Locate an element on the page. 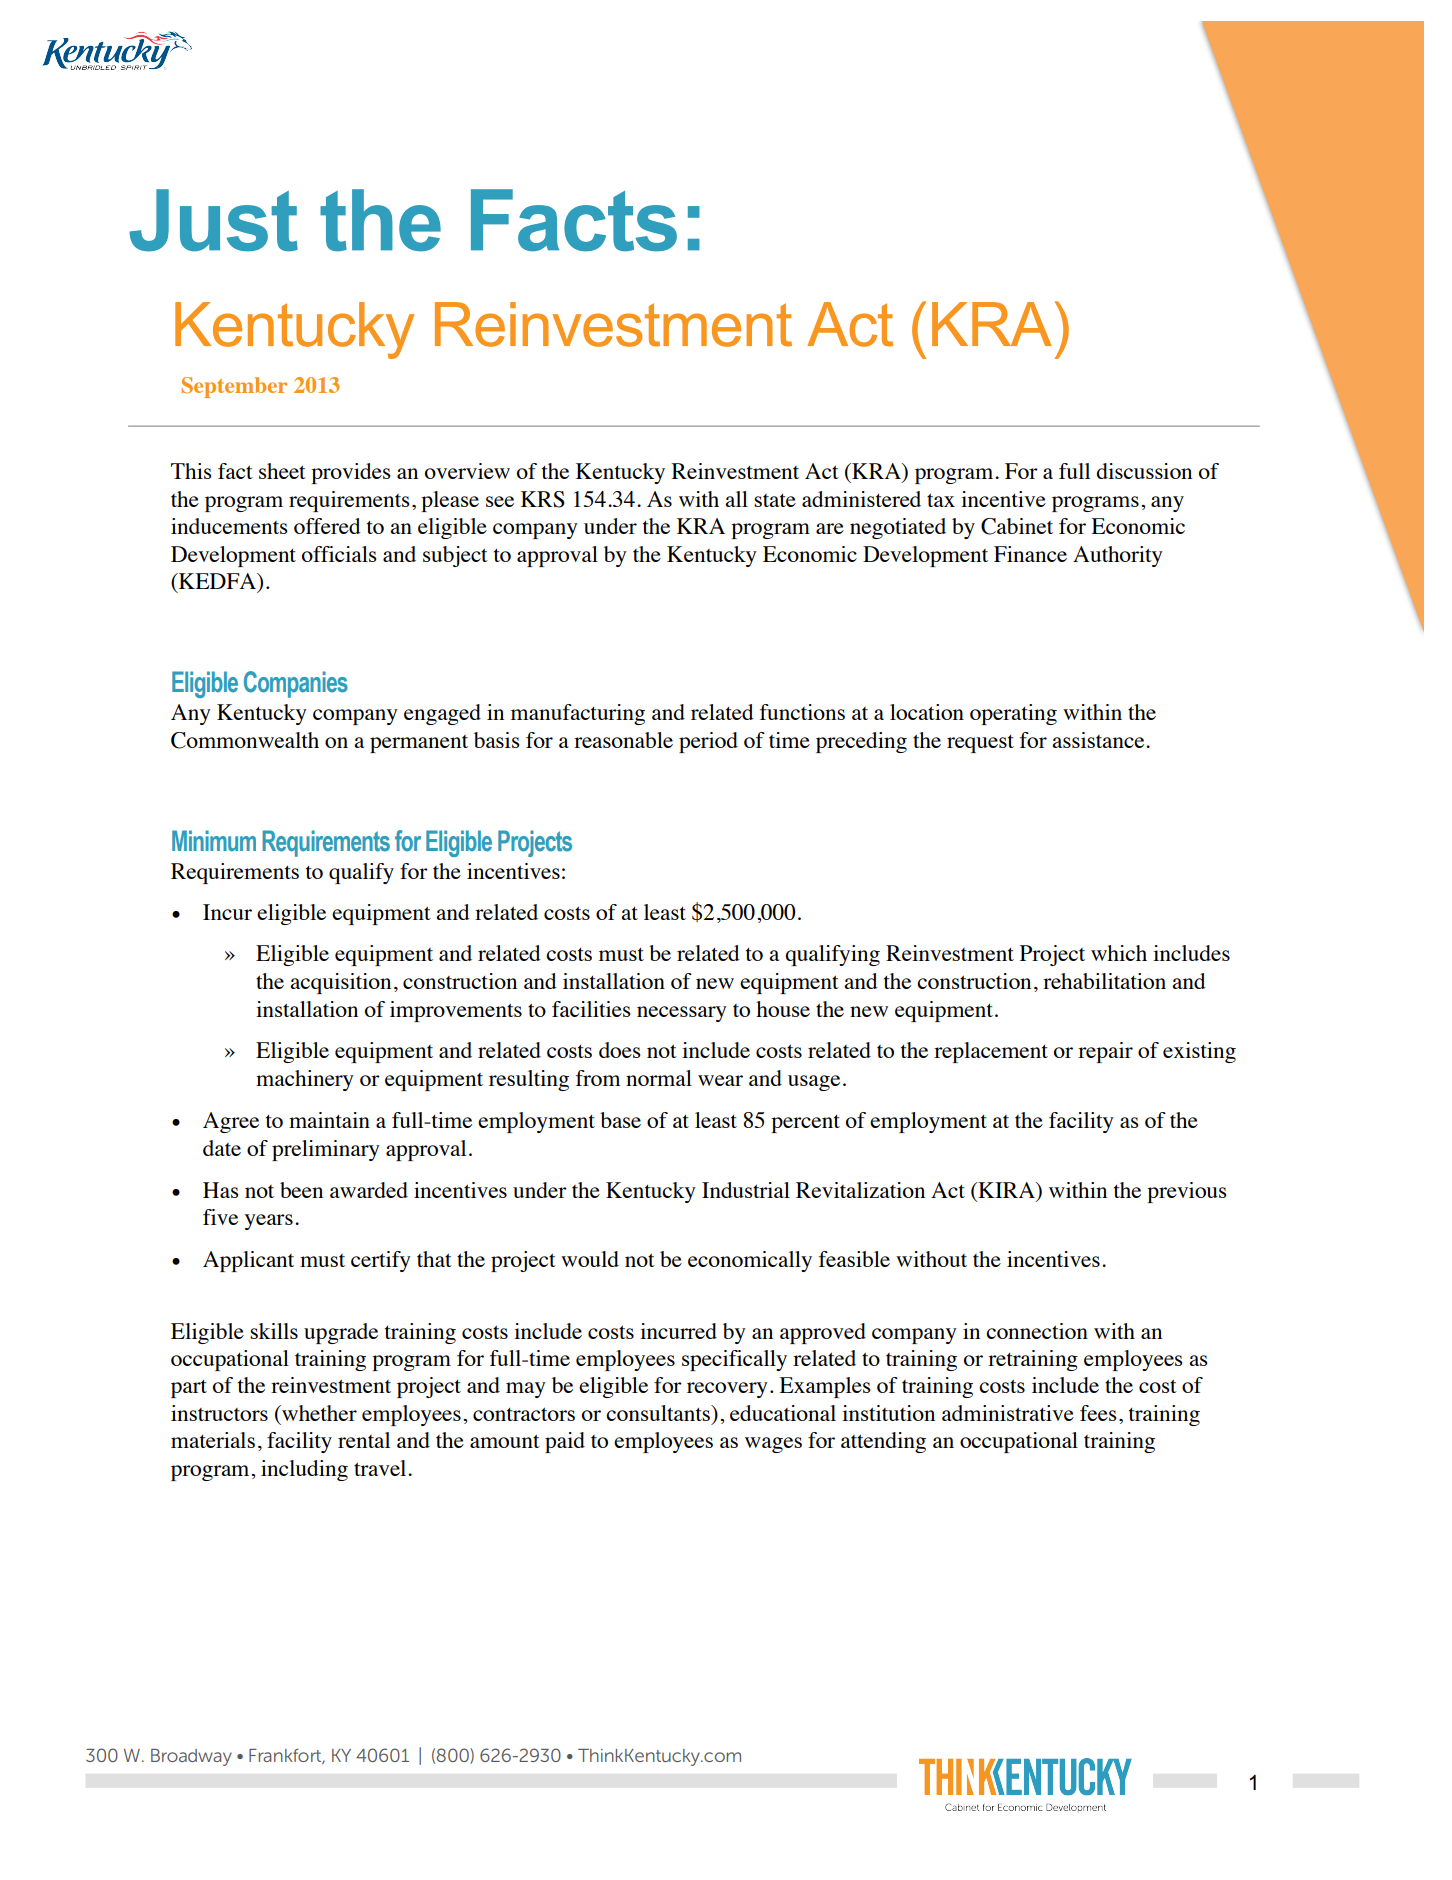  Broadway is located at coordinates (191, 1757).
